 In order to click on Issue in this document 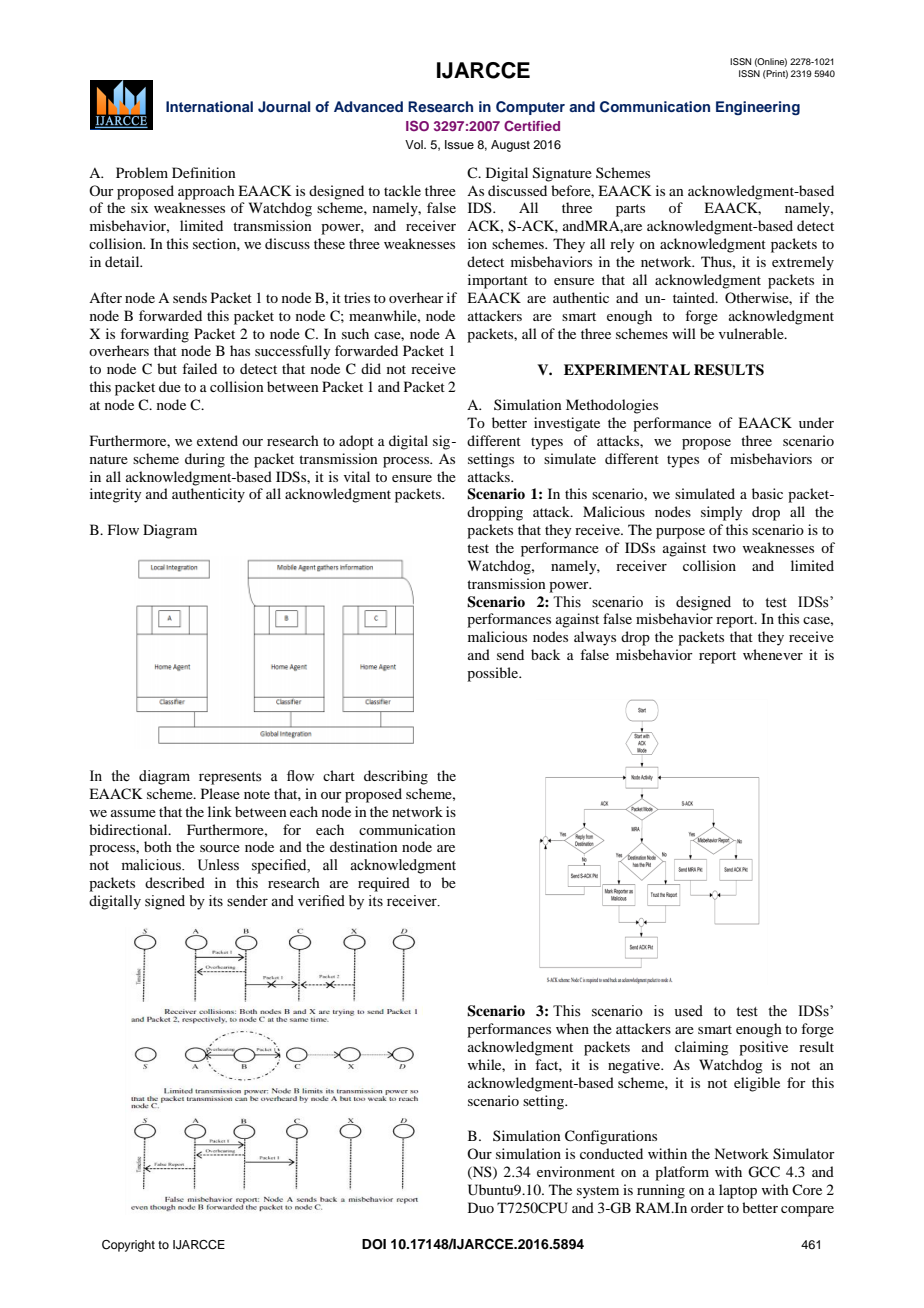, I will do `click(459, 144)`.
